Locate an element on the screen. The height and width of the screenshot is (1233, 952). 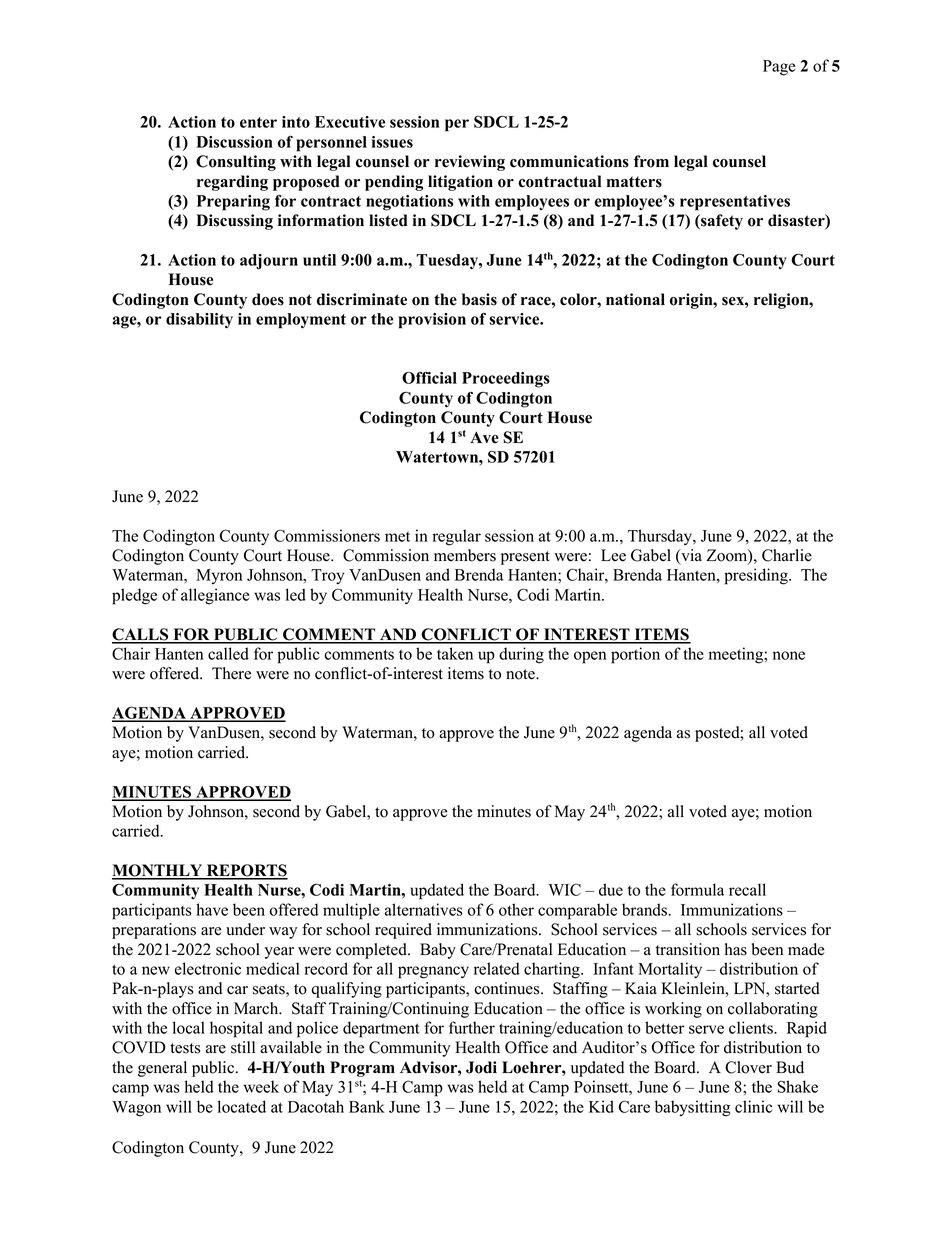
presiding is located at coordinates (757, 576).
